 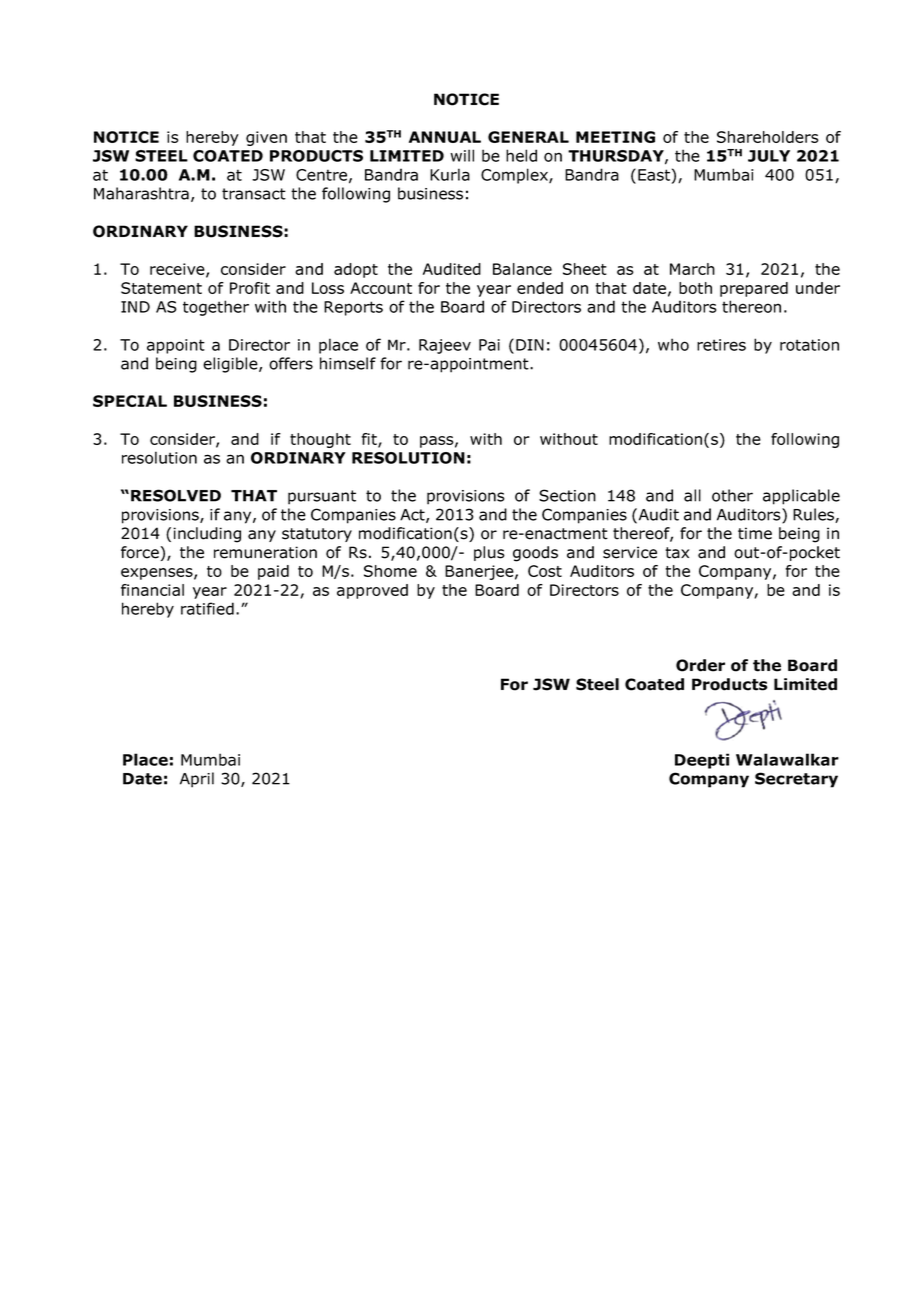 What do you see at coordinates (700, 665) in the image?
I see `Order` at bounding box center [700, 665].
